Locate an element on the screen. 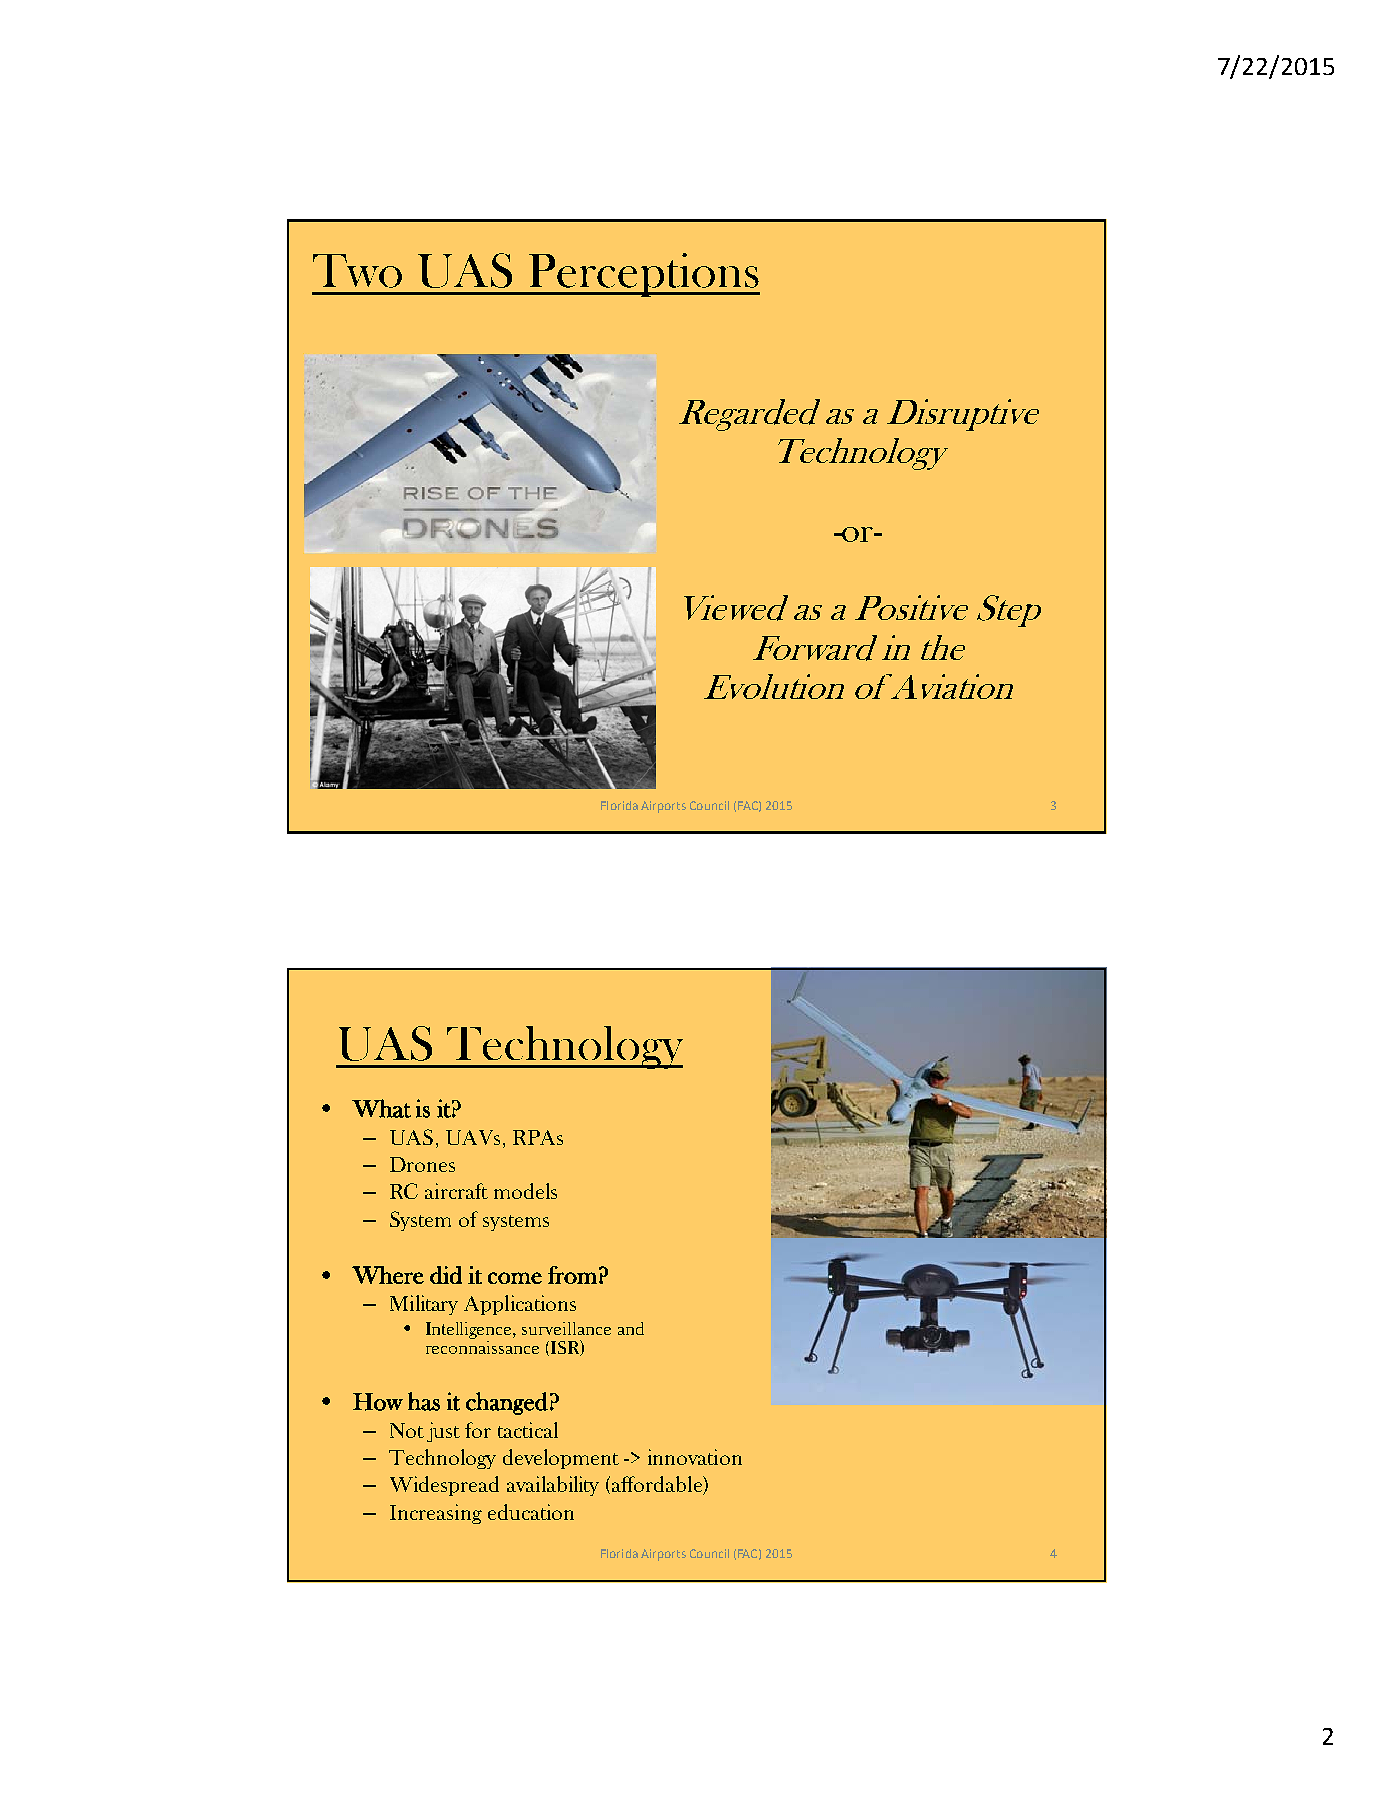  innovation is located at coordinates (695, 1457).
